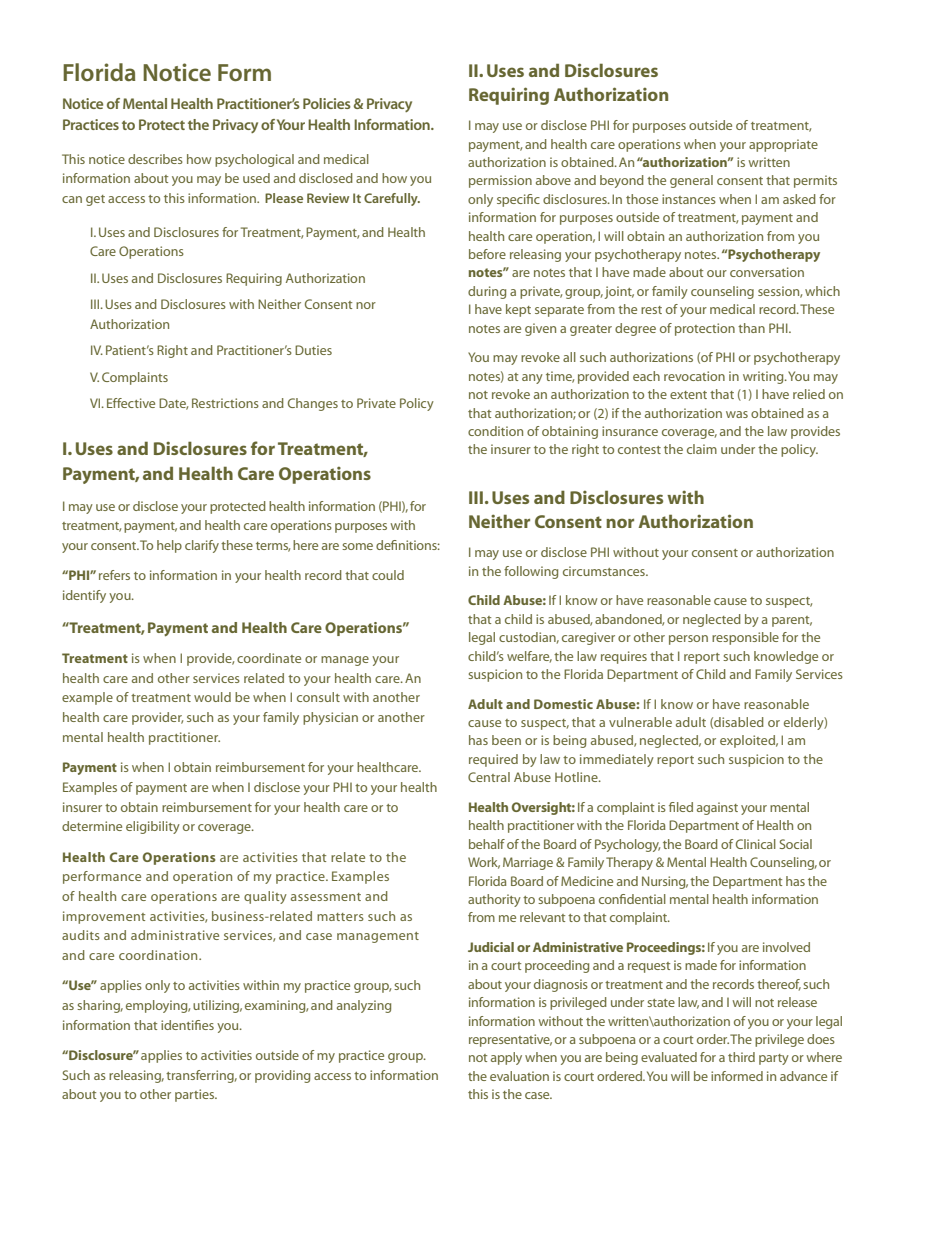 Image resolution: width=952 pixels, height=1233 pixels. Describe the element at coordinates (783, 145) in the page. I see `appropriate` at that location.
